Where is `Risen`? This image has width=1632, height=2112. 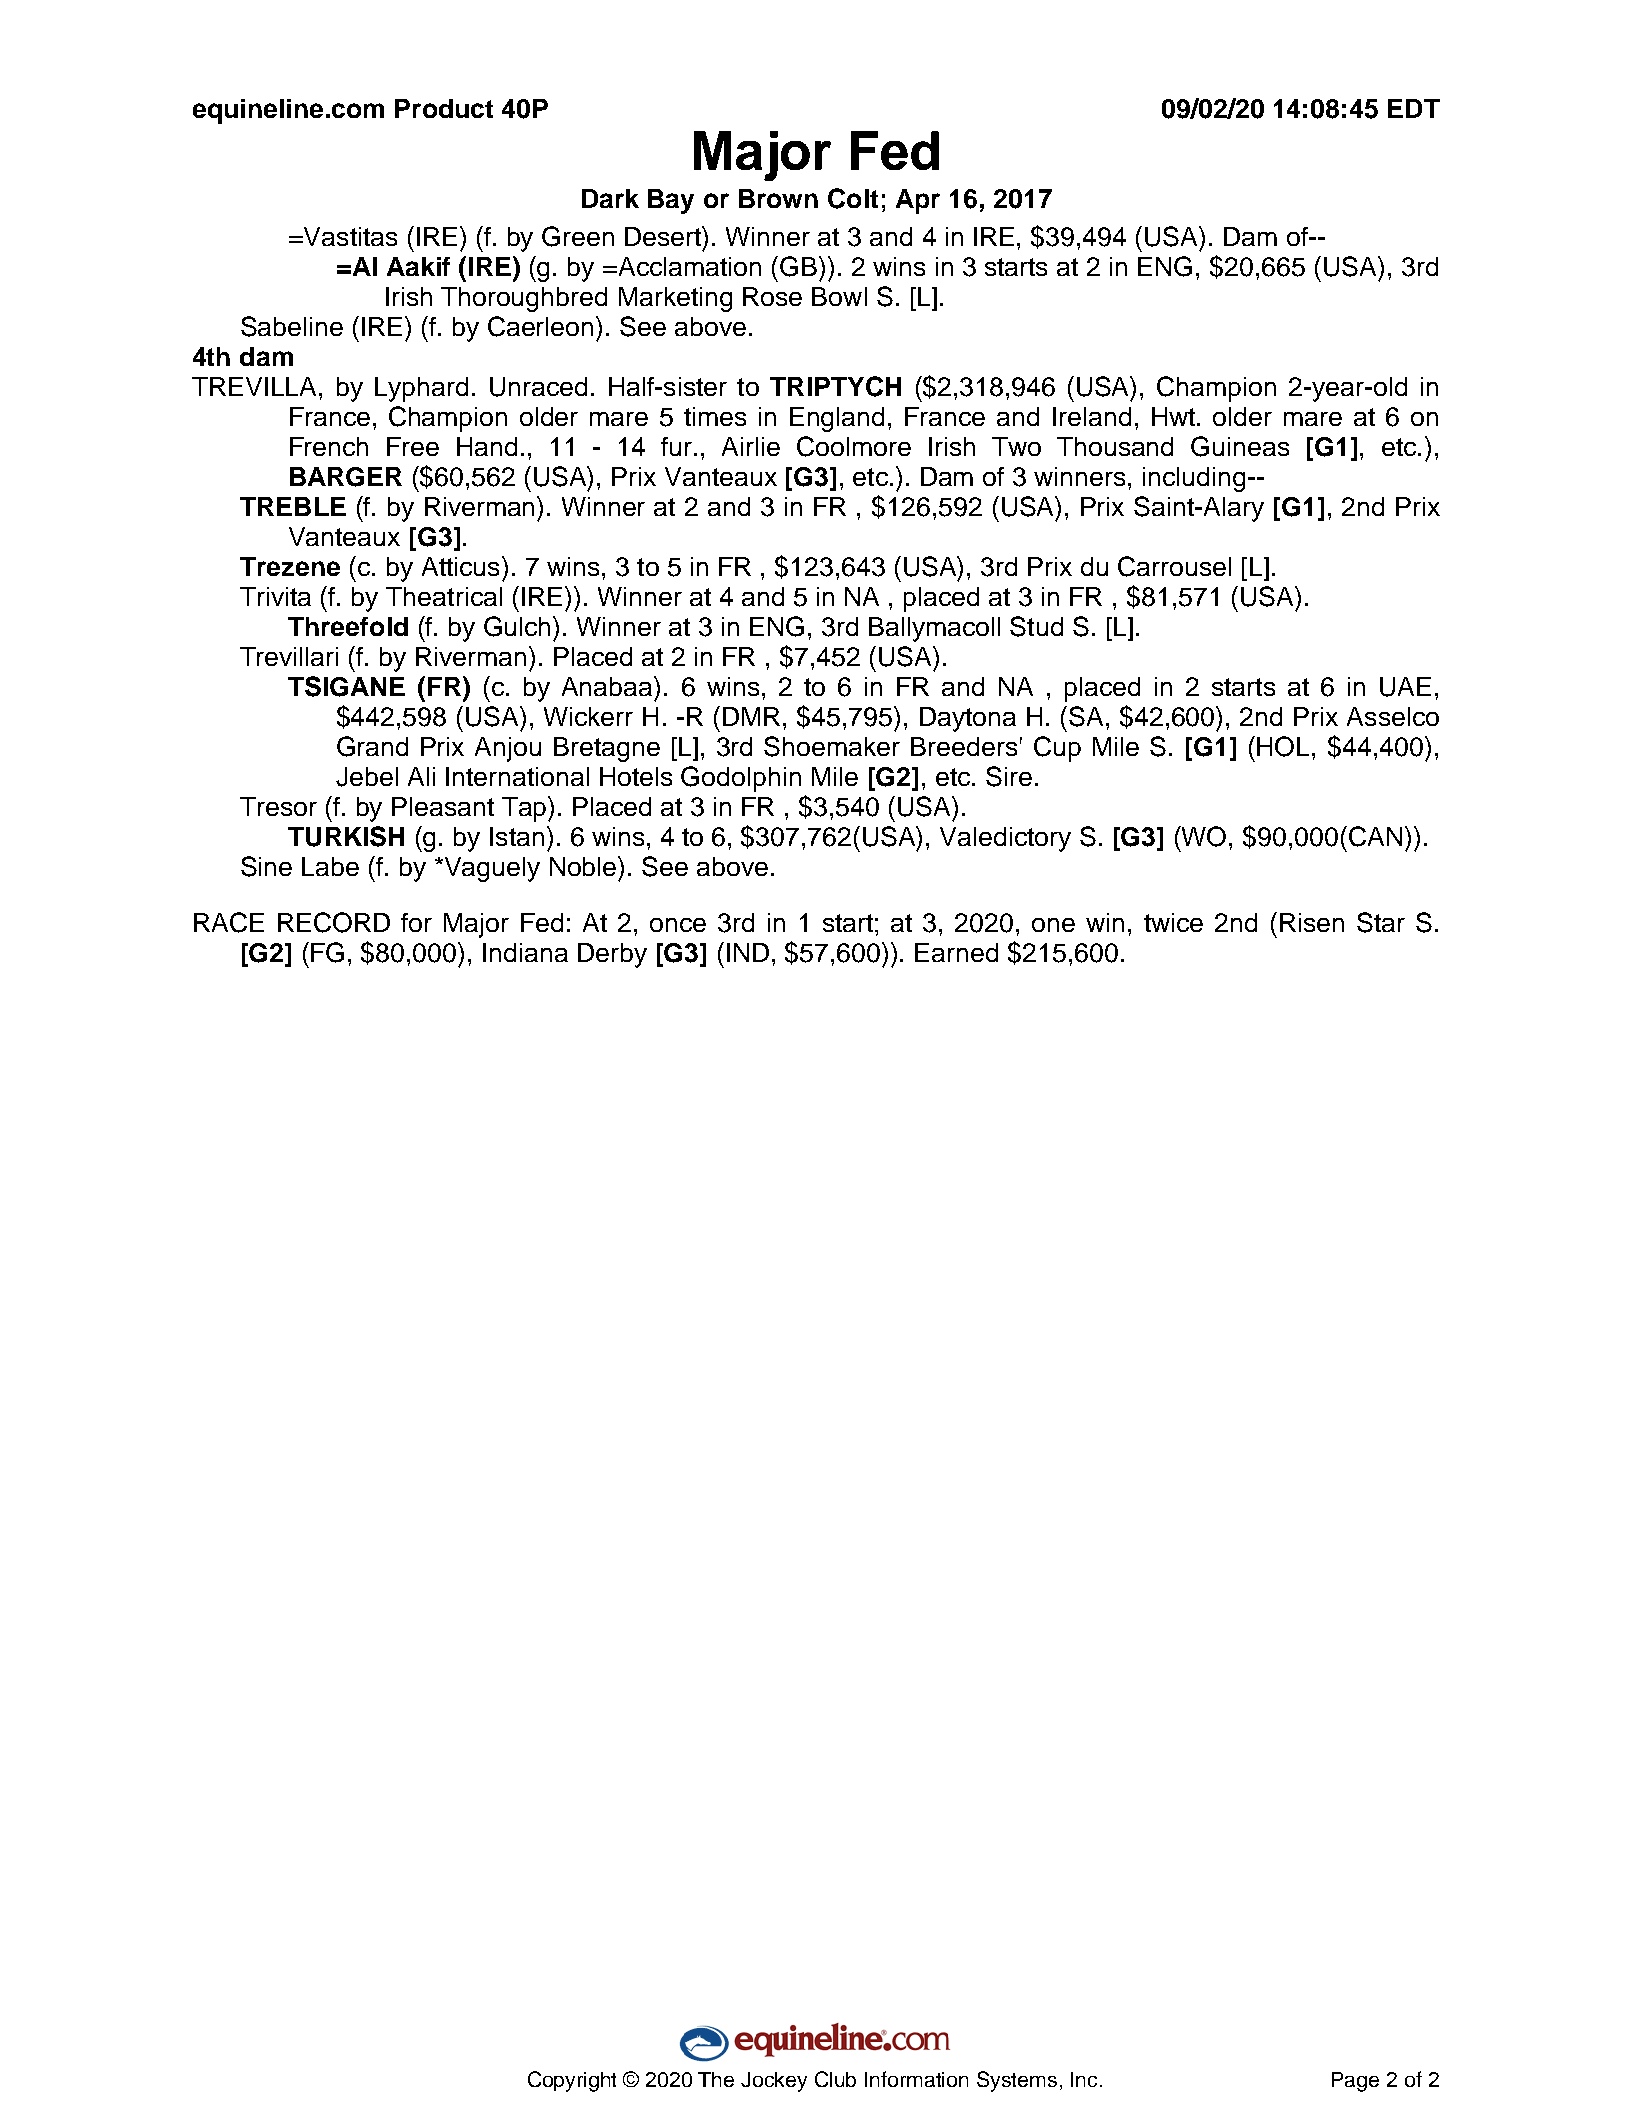 Risen is located at coordinates (1312, 922).
